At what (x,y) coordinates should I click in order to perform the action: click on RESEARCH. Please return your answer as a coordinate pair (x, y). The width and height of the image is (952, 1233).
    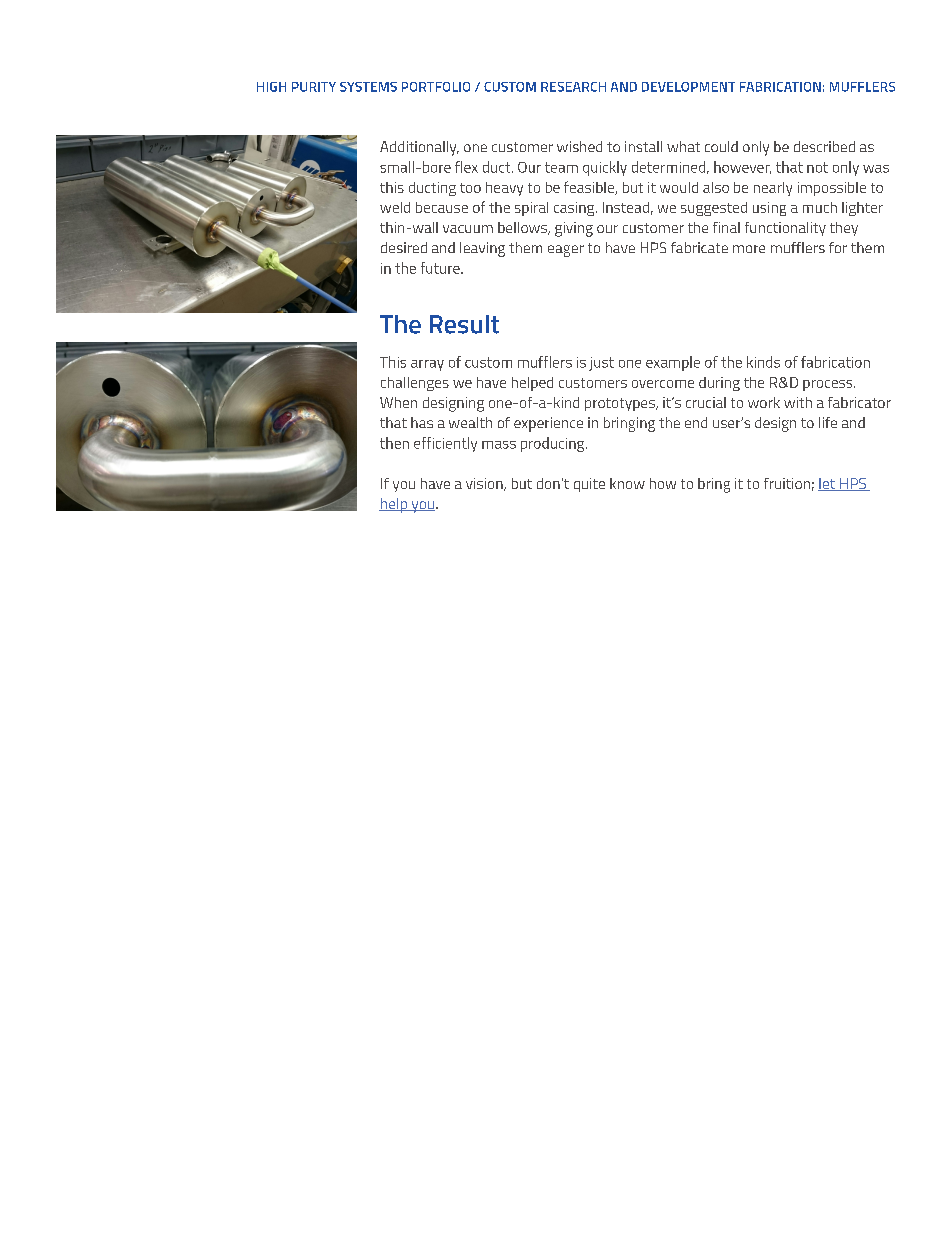
    Looking at the image, I should click on (573, 87).
